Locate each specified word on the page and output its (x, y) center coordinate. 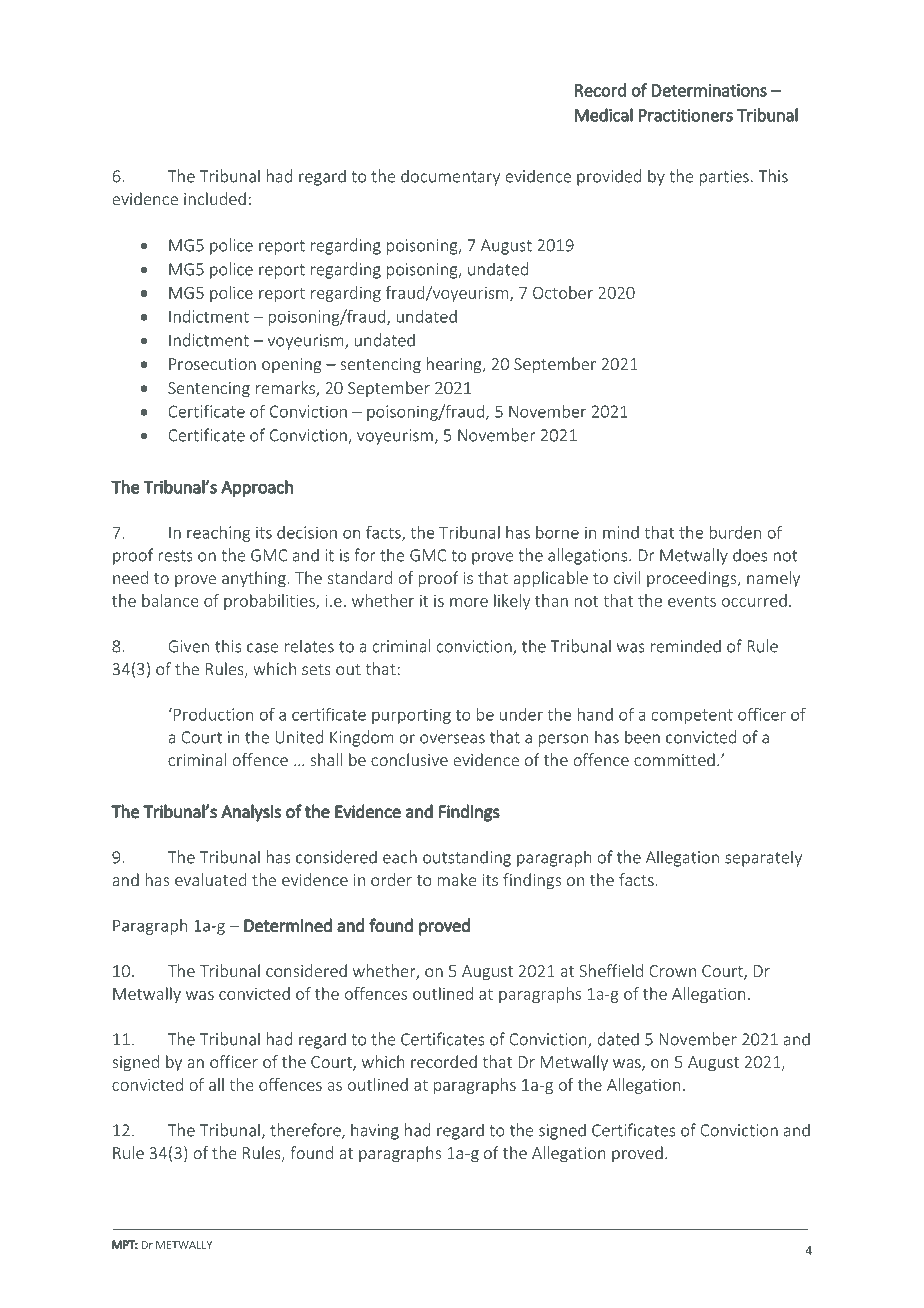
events (692, 601)
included (215, 198)
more (469, 602)
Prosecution (212, 364)
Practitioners (686, 115)
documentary (450, 177)
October (563, 292)
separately (763, 858)
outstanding (467, 858)
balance (170, 600)
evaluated (210, 879)
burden (735, 532)
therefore (306, 1131)
